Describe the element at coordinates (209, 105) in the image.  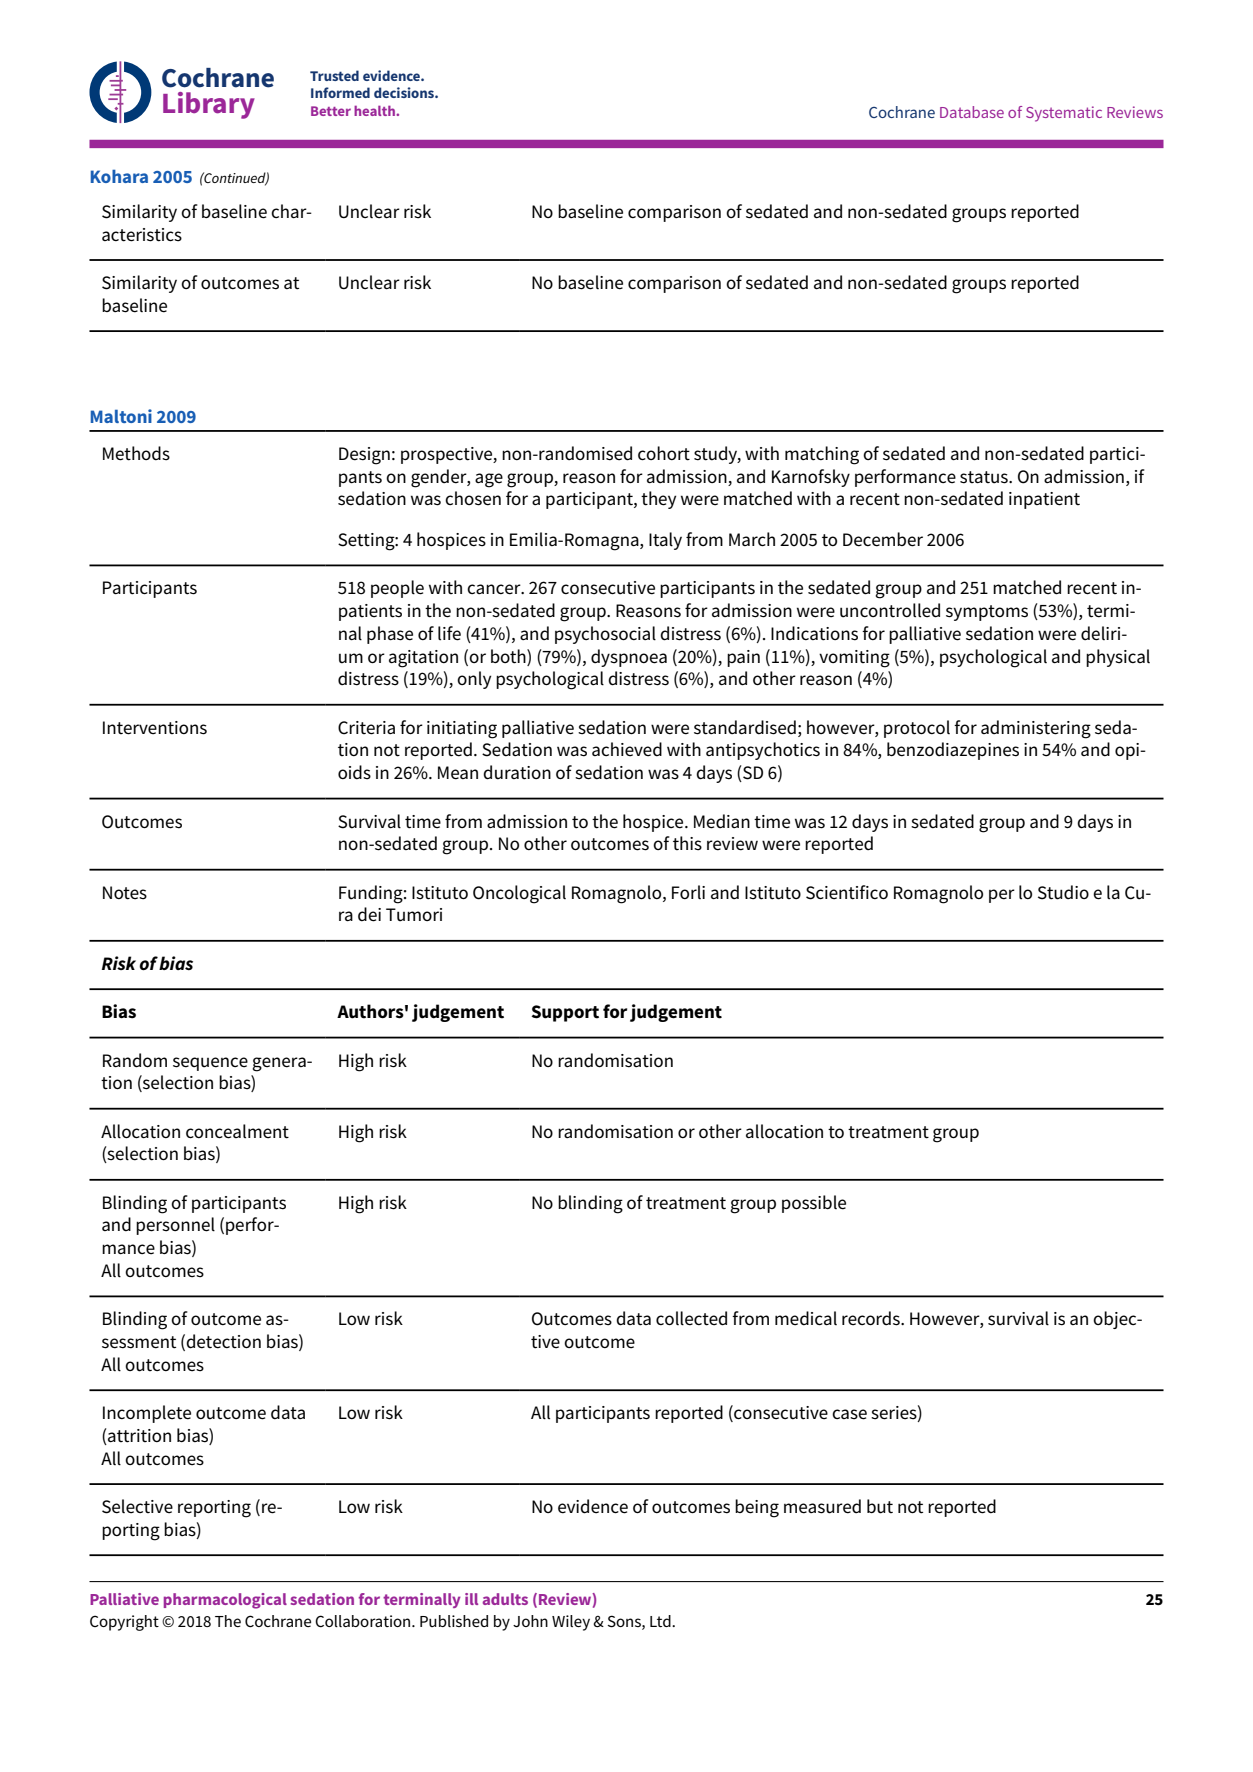
I see `Library` at that location.
